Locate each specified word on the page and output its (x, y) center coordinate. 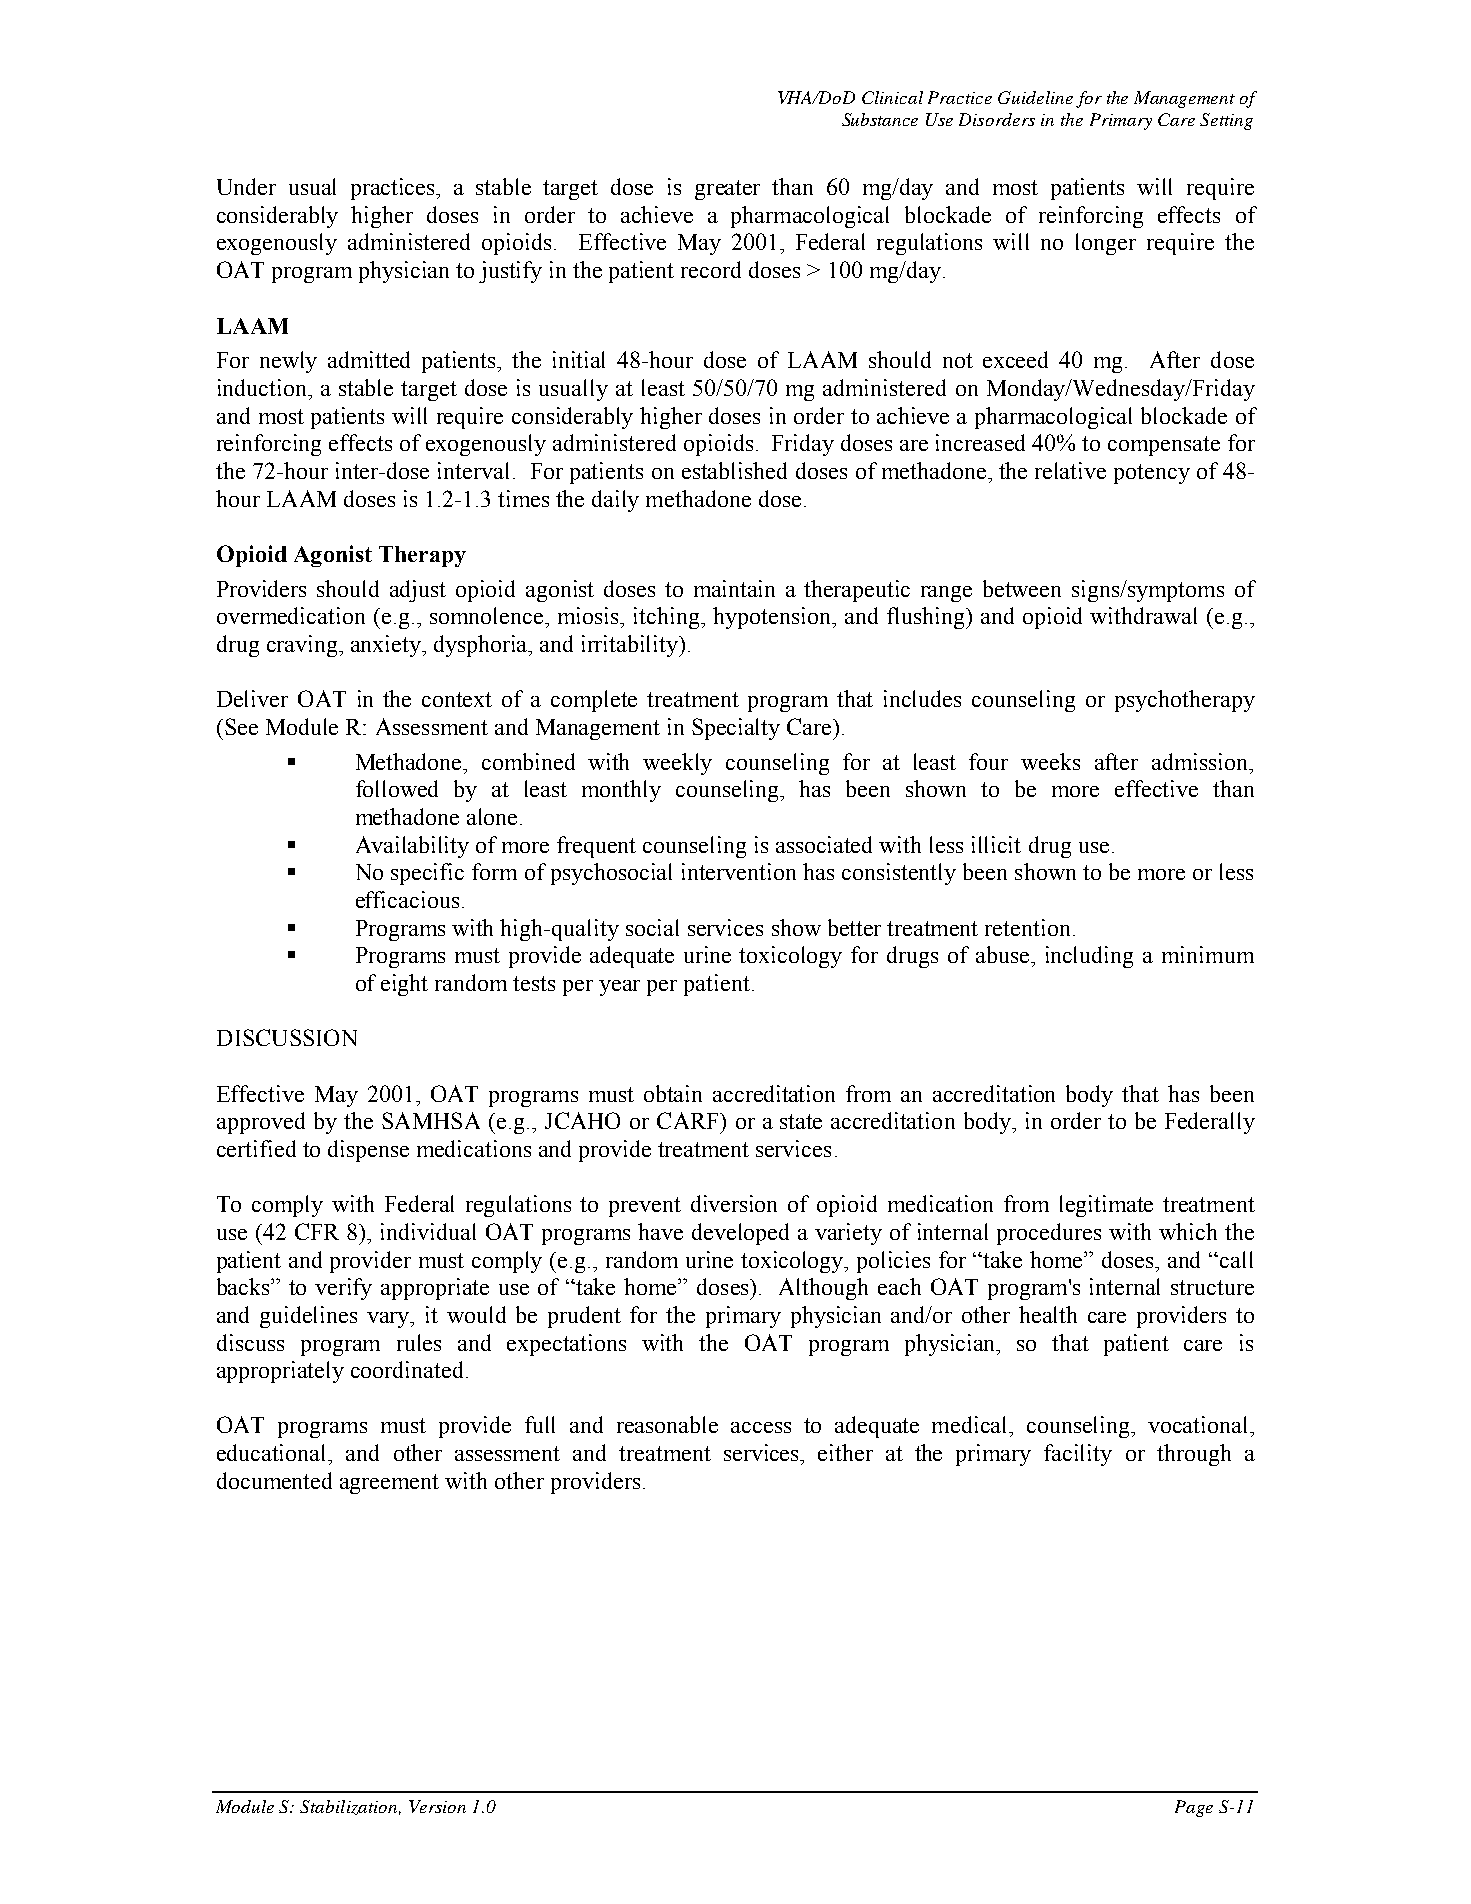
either (845, 1452)
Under (246, 186)
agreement (389, 1484)
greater (727, 190)
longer (1106, 244)
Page (1194, 1808)
